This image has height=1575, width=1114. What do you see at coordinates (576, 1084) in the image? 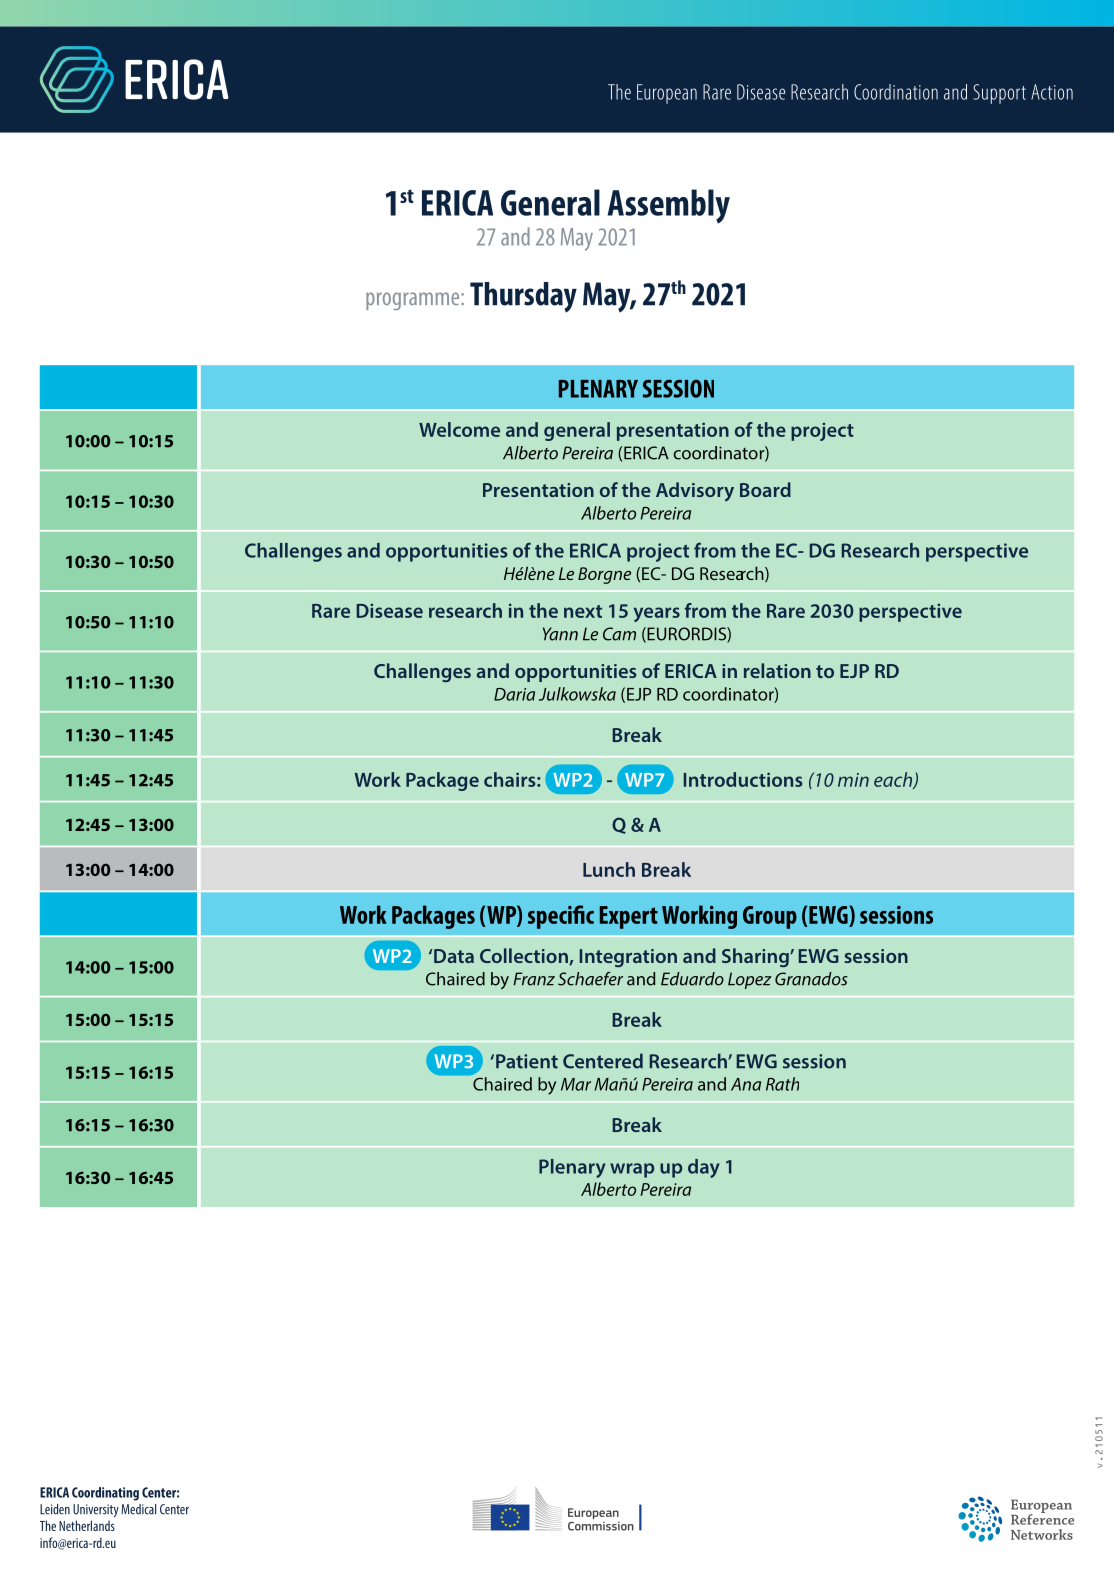
I see `Mar` at bounding box center [576, 1084].
